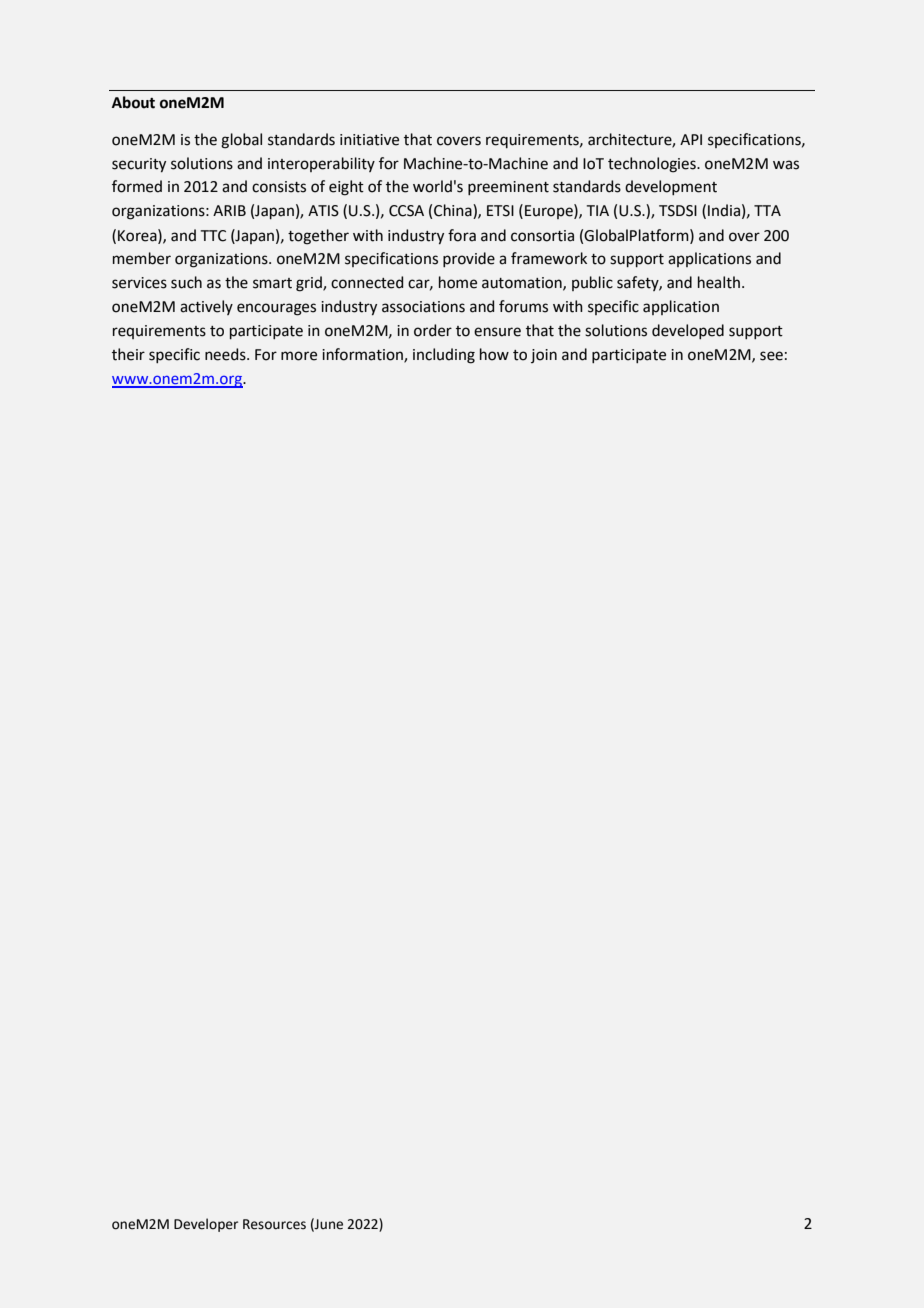  Describe the element at coordinates (544, 356) in the screenshot. I see `join` at that location.
